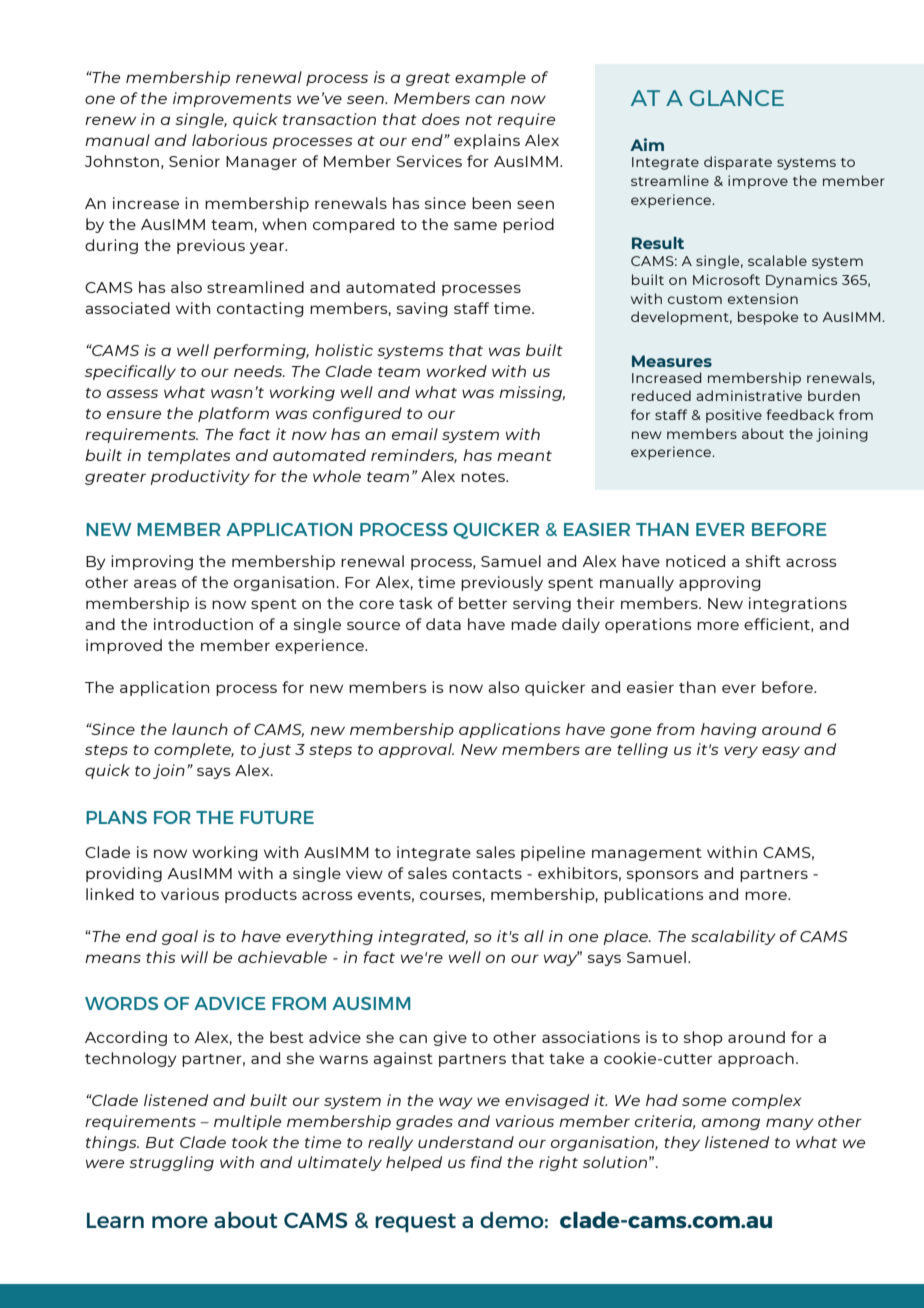  Describe the element at coordinates (486, 1162) in the image. I see `find` at that location.
